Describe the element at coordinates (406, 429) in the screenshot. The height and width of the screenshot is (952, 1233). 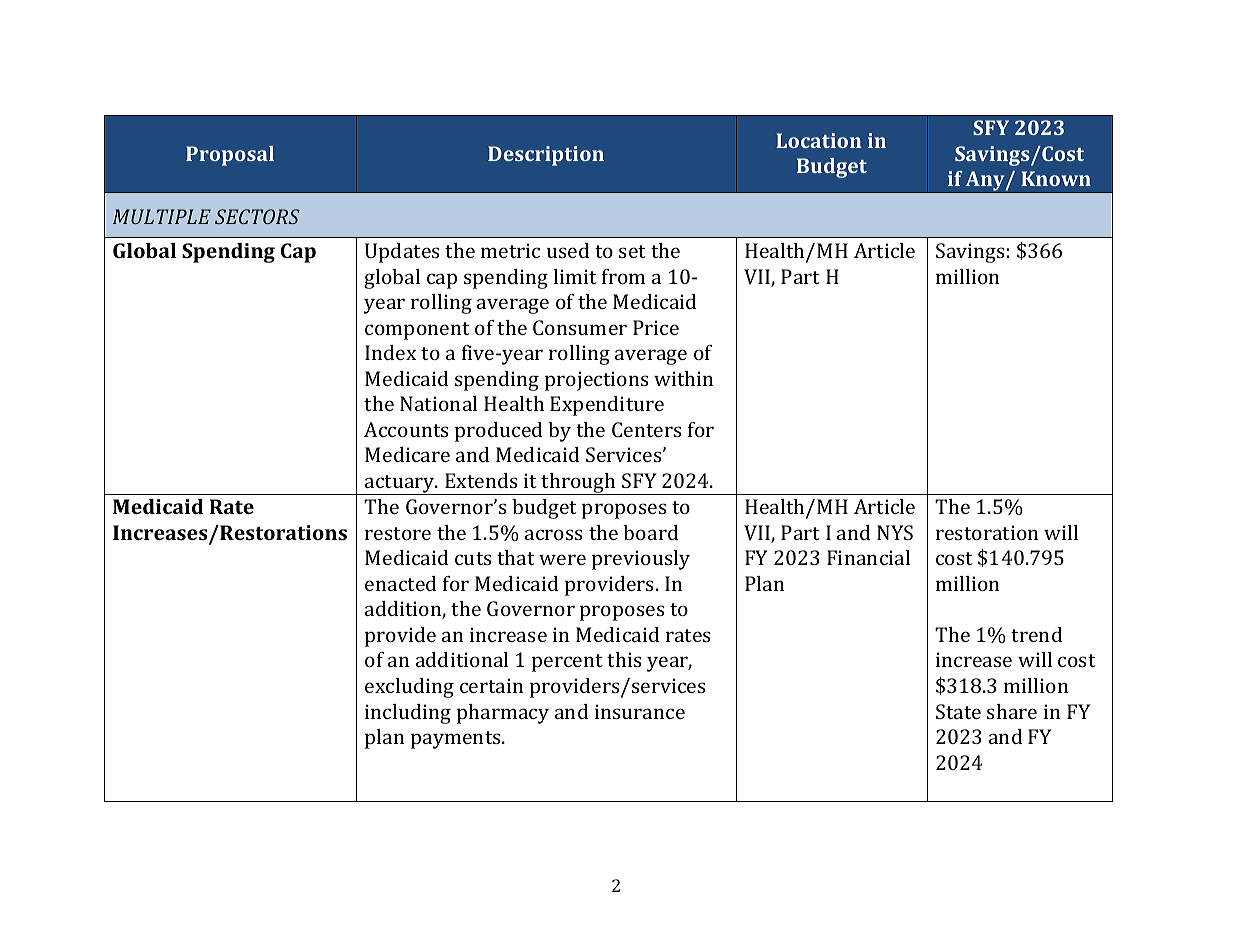
I see `Accounts` at that location.
